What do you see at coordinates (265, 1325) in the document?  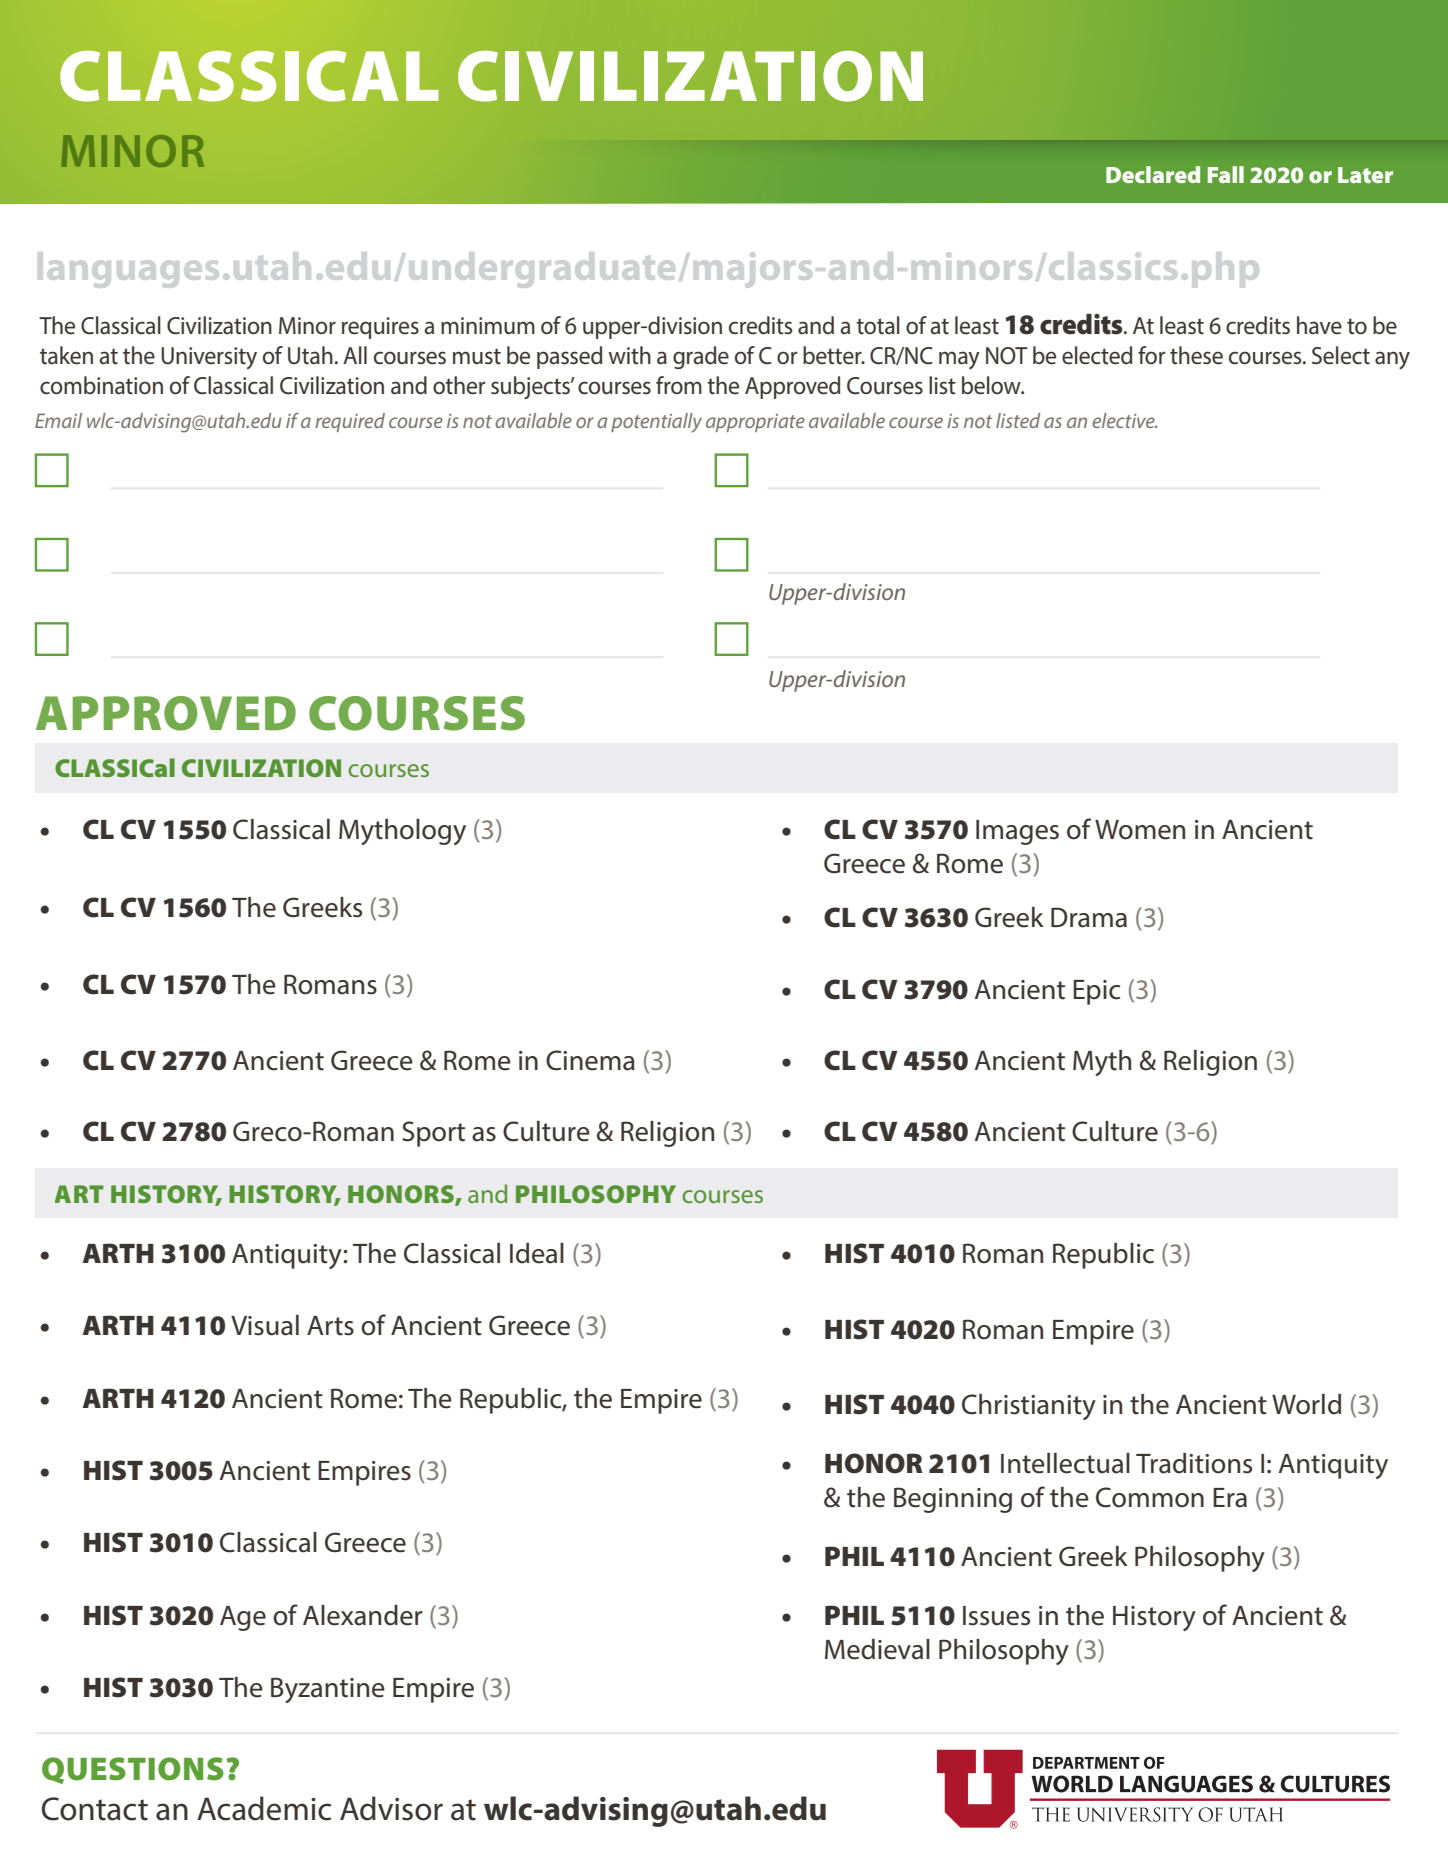 I see `Visual` at bounding box center [265, 1325].
